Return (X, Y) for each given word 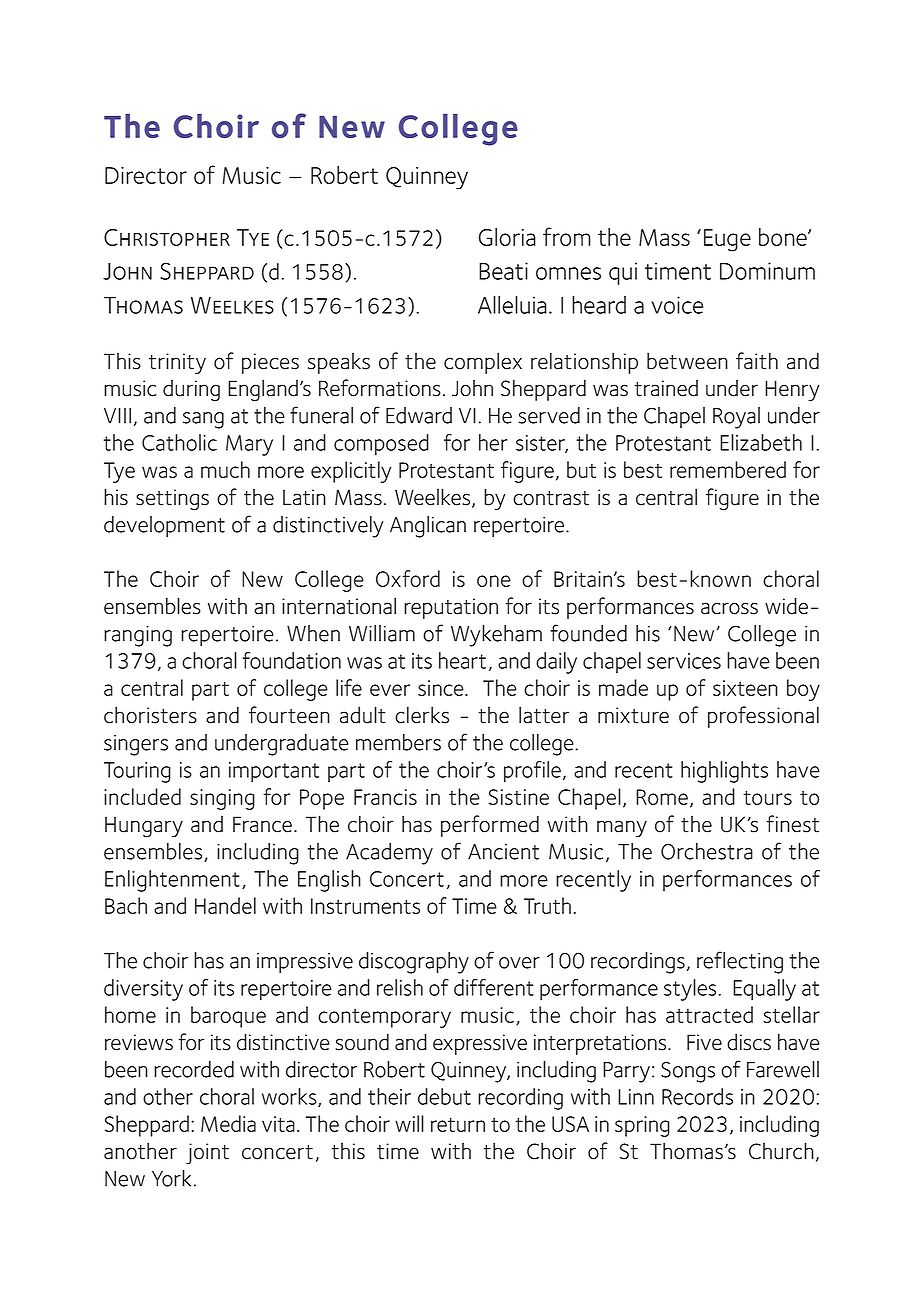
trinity (177, 363)
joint (207, 1153)
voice (677, 305)
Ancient (503, 852)
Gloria (507, 237)
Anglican (428, 527)
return (458, 1124)
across (729, 608)
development (164, 526)
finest (792, 824)
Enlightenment (172, 881)
